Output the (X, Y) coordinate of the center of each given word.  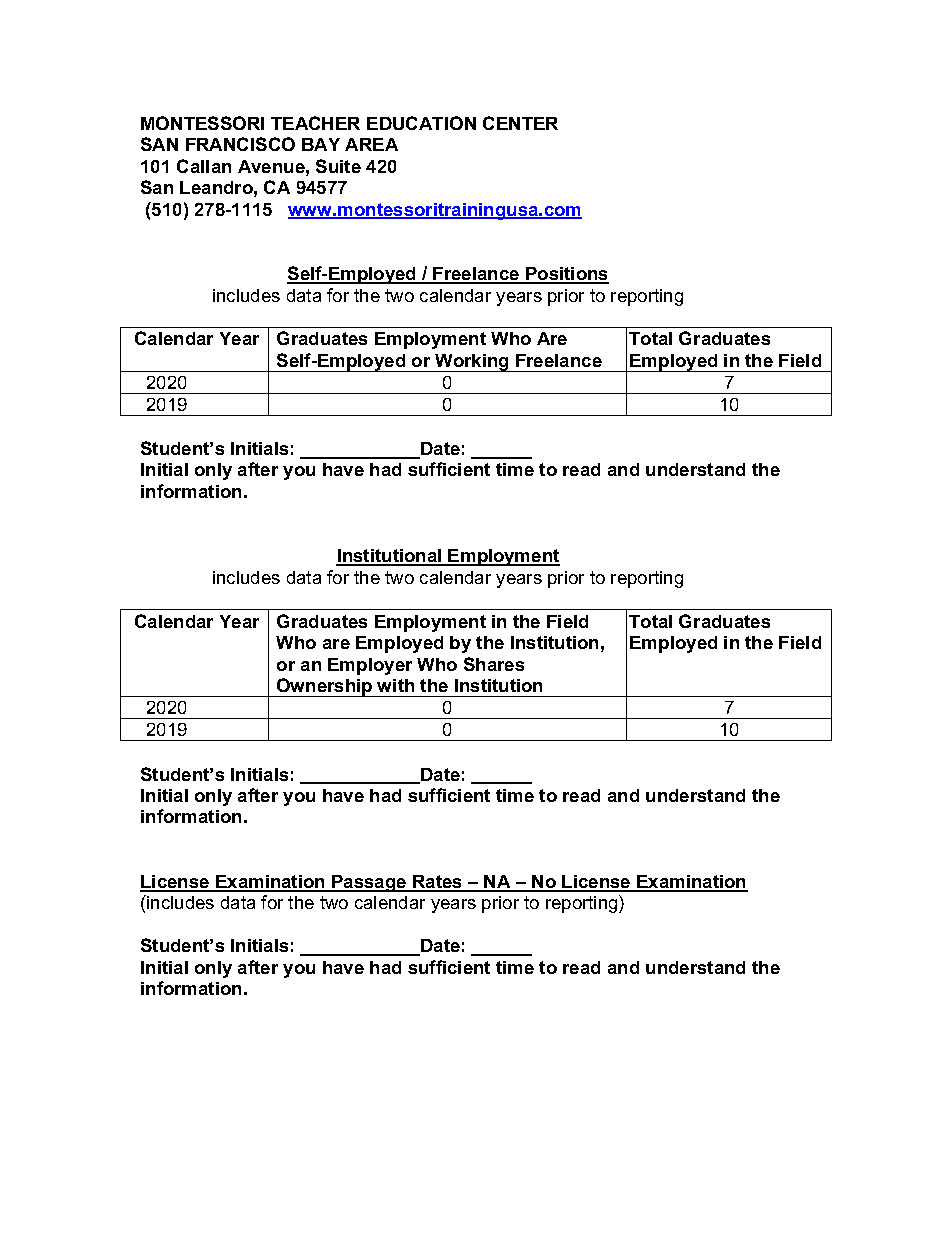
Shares (494, 664)
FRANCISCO (240, 144)
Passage (369, 883)
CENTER (520, 123)
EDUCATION (421, 123)
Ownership (325, 687)
